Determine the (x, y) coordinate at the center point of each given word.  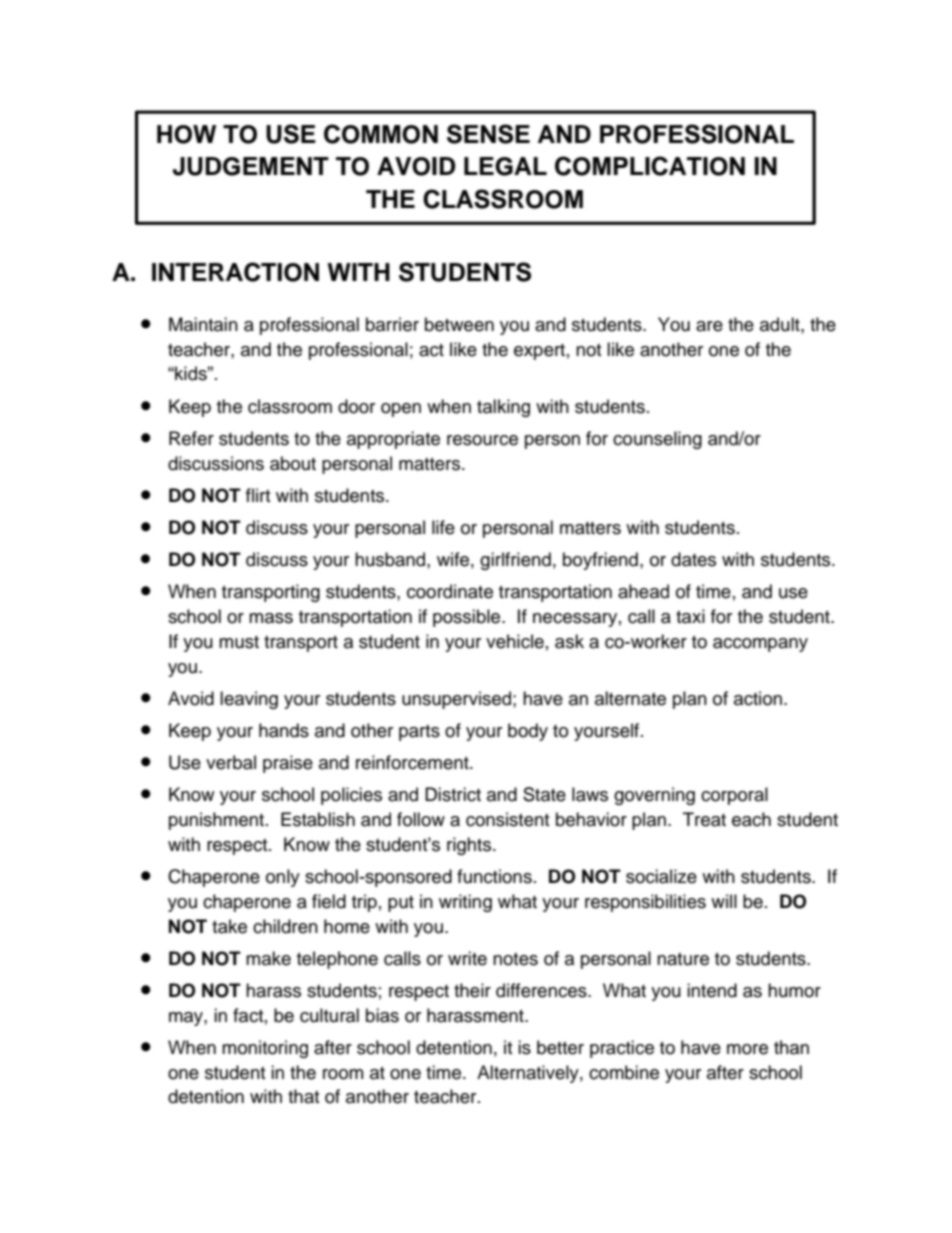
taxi (690, 616)
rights (470, 846)
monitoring (265, 1049)
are (709, 326)
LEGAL (505, 166)
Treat (704, 819)
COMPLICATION (650, 166)
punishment (216, 821)
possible (468, 618)
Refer (191, 438)
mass (271, 618)
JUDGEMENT (251, 166)
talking (503, 408)
